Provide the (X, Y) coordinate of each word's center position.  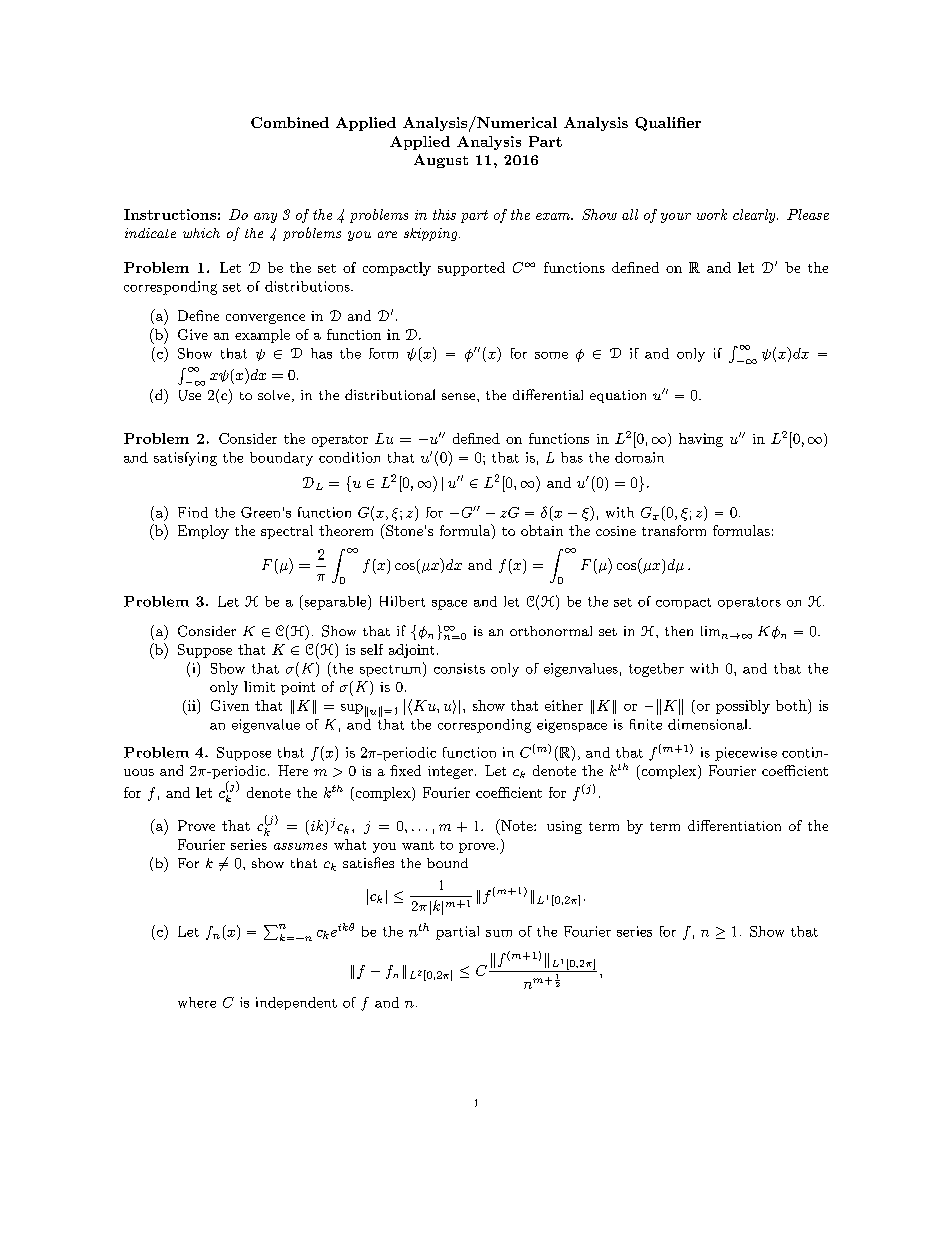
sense (460, 396)
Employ (203, 532)
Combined (290, 122)
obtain (542, 530)
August (441, 161)
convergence (265, 319)
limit (259, 686)
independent (296, 1003)
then (679, 631)
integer (450, 772)
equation (618, 396)
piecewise (746, 754)
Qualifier (668, 124)
